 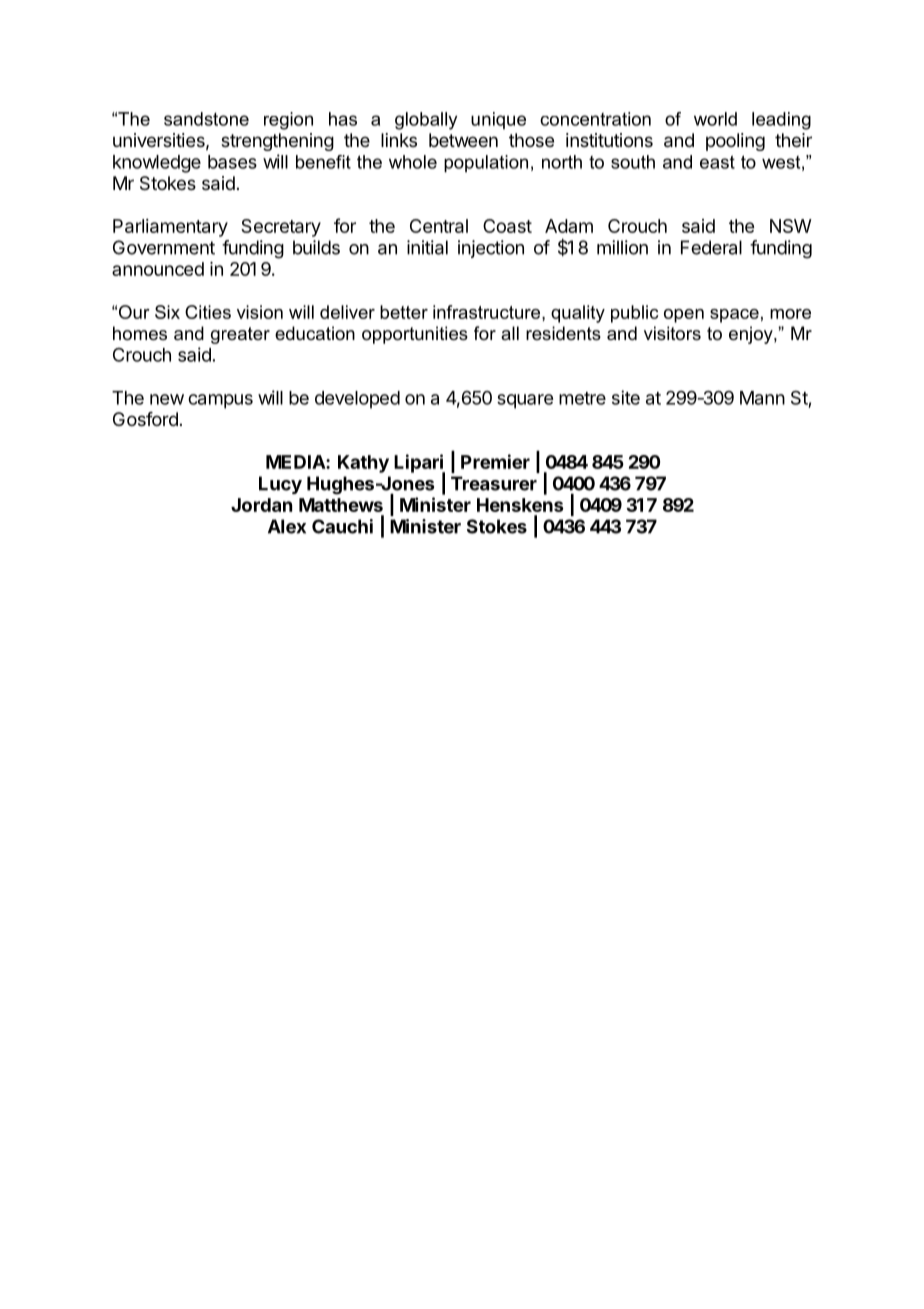 What do you see at coordinates (494, 483) in the page?
I see `Treasurer` at bounding box center [494, 483].
